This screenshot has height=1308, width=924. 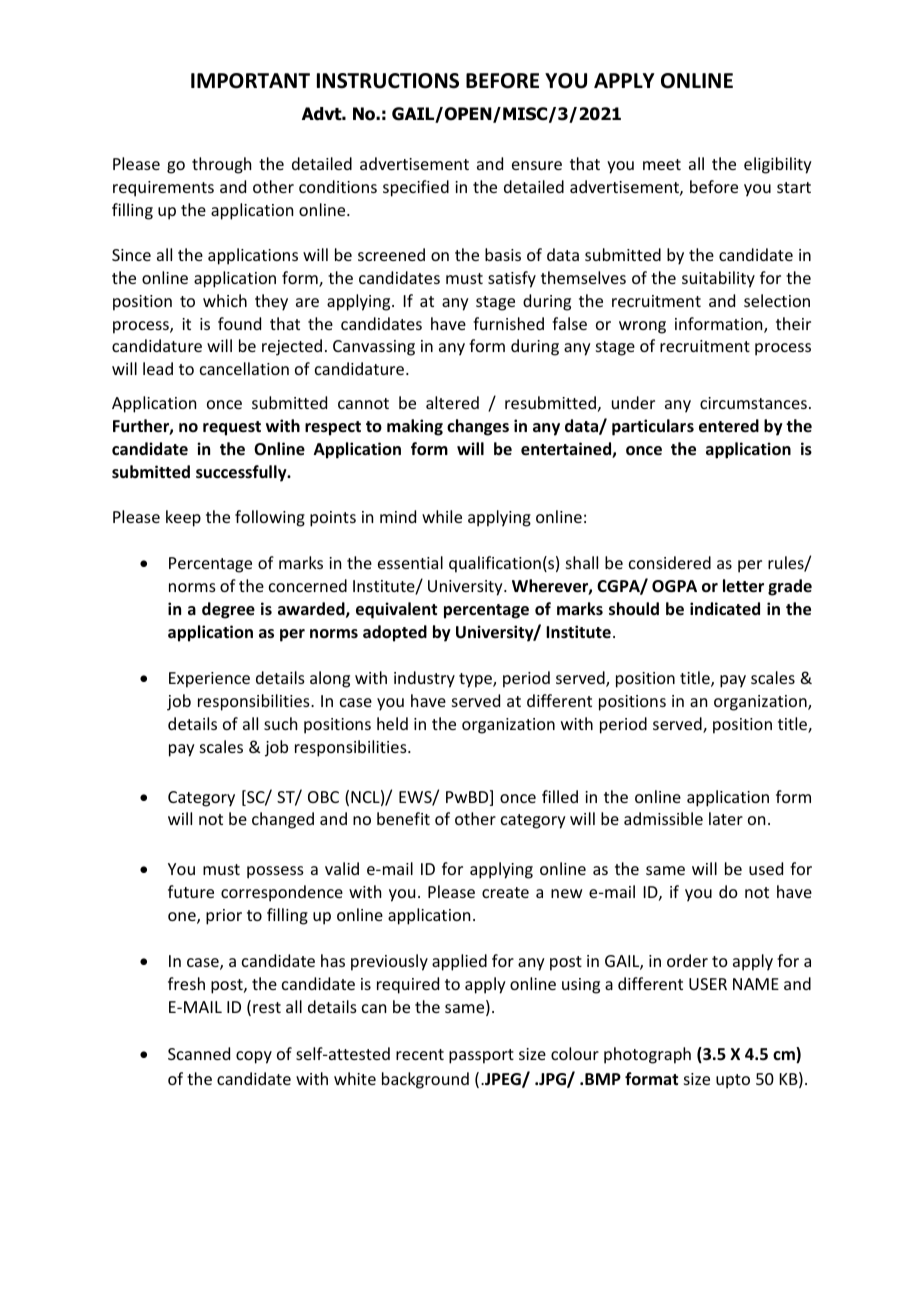 What do you see at coordinates (662, 164) in the screenshot?
I see `meet` at bounding box center [662, 164].
